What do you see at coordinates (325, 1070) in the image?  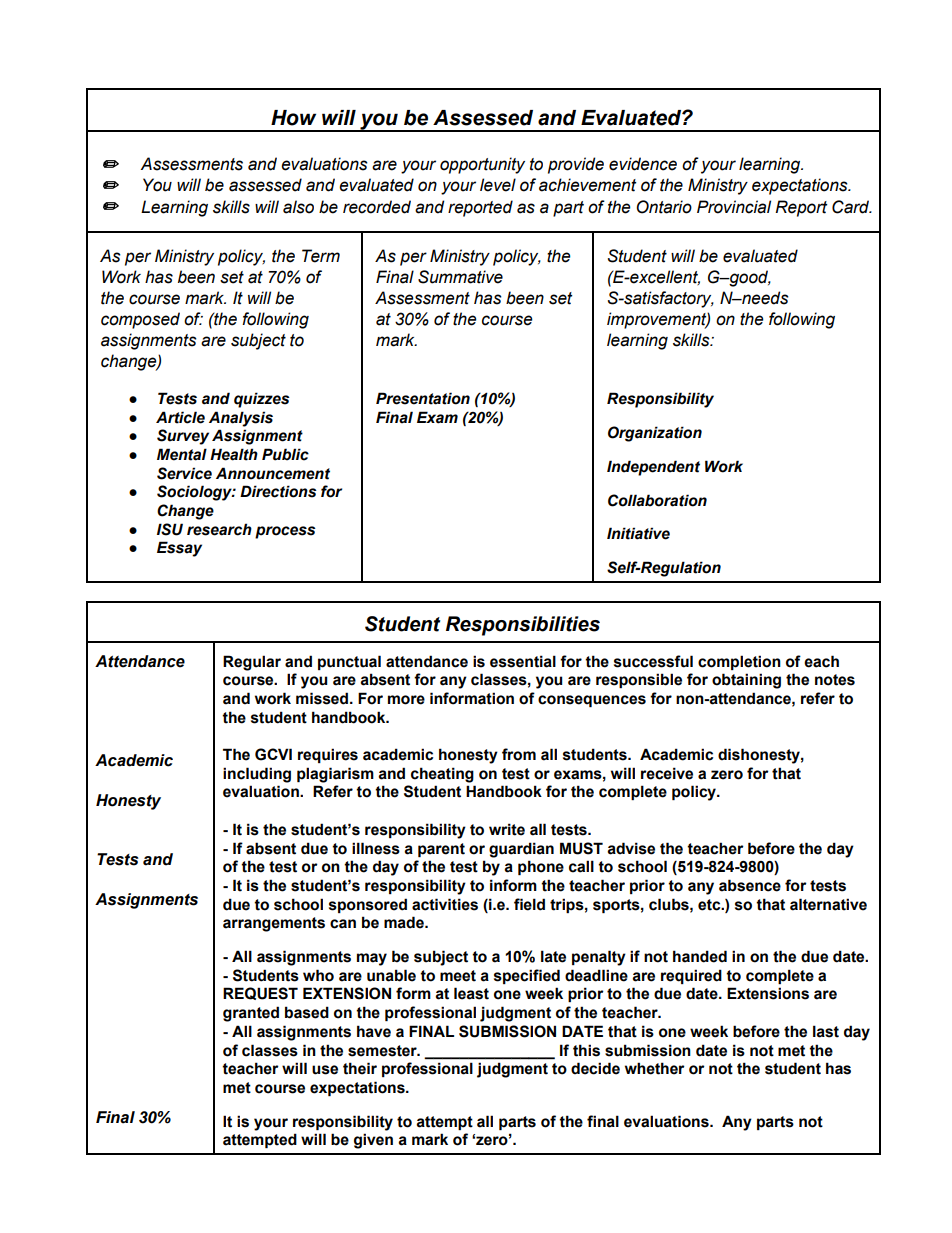 I see `use` at bounding box center [325, 1070].
